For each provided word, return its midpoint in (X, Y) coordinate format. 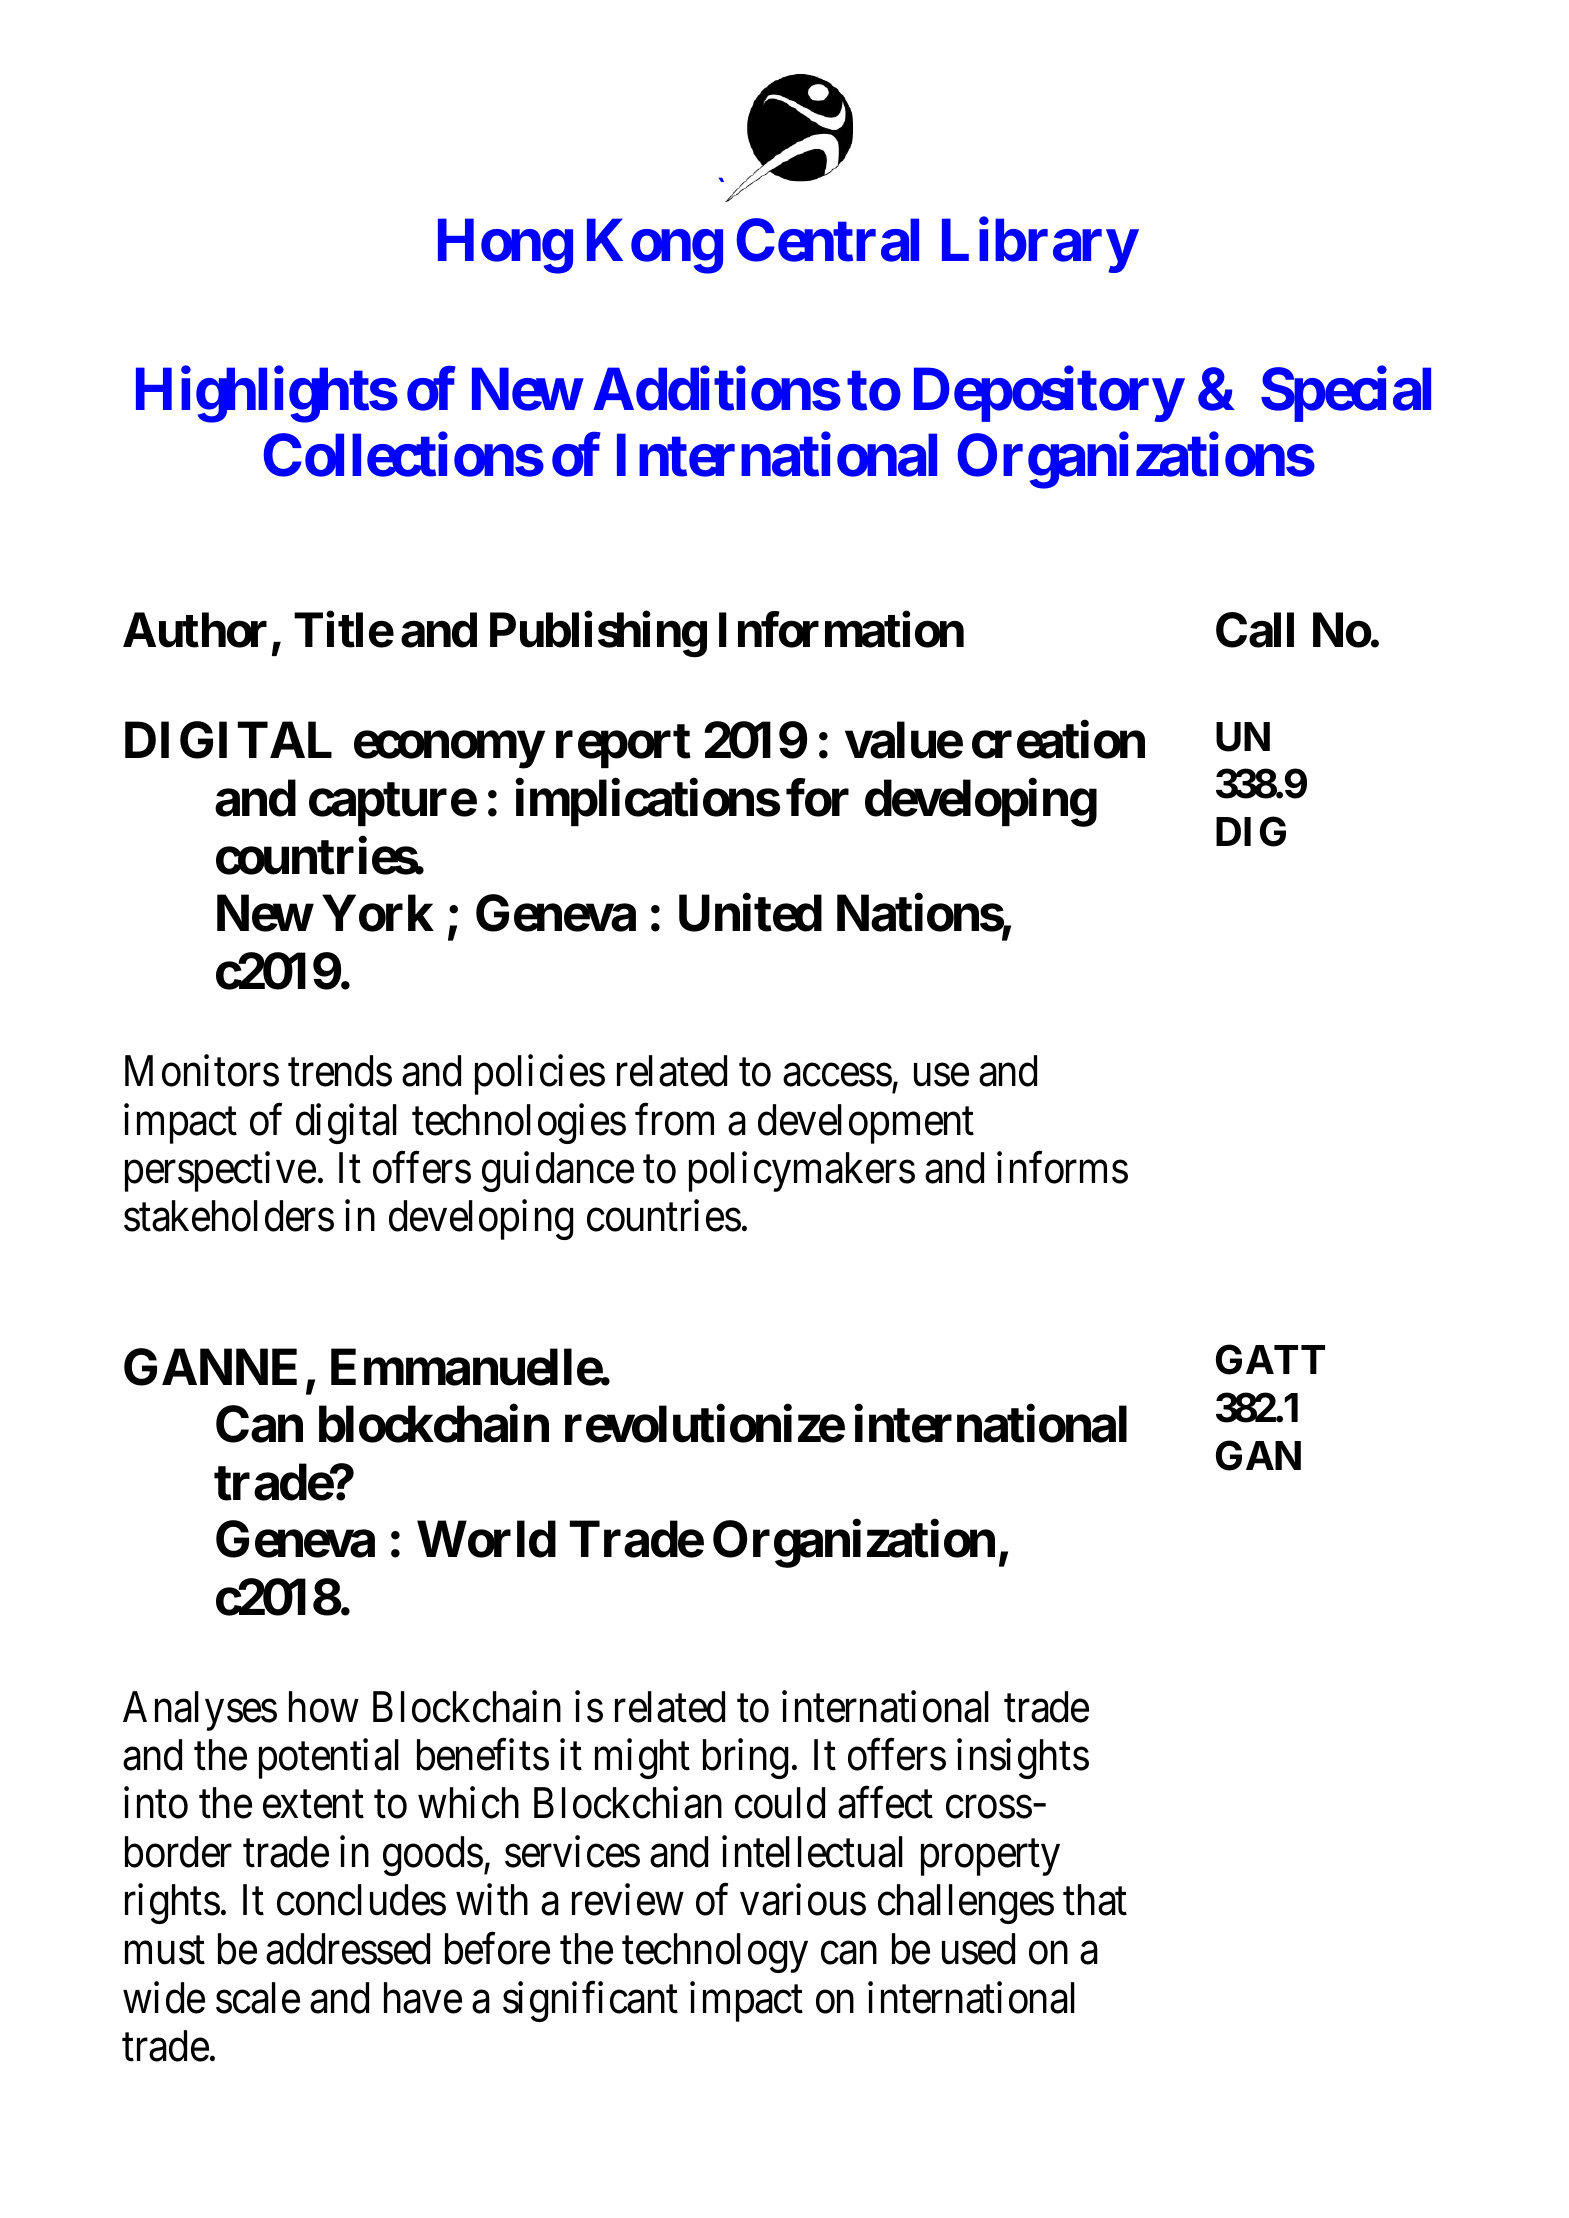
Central (827, 240)
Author (195, 630)
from (674, 1120)
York (378, 913)
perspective (220, 1172)
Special (1346, 395)
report (623, 746)
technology (715, 1953)
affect (885, 1803)
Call (1255, 630)
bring (745, 1759)
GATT (1270, 1360)
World (486, 1539)
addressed (348, 1949)
